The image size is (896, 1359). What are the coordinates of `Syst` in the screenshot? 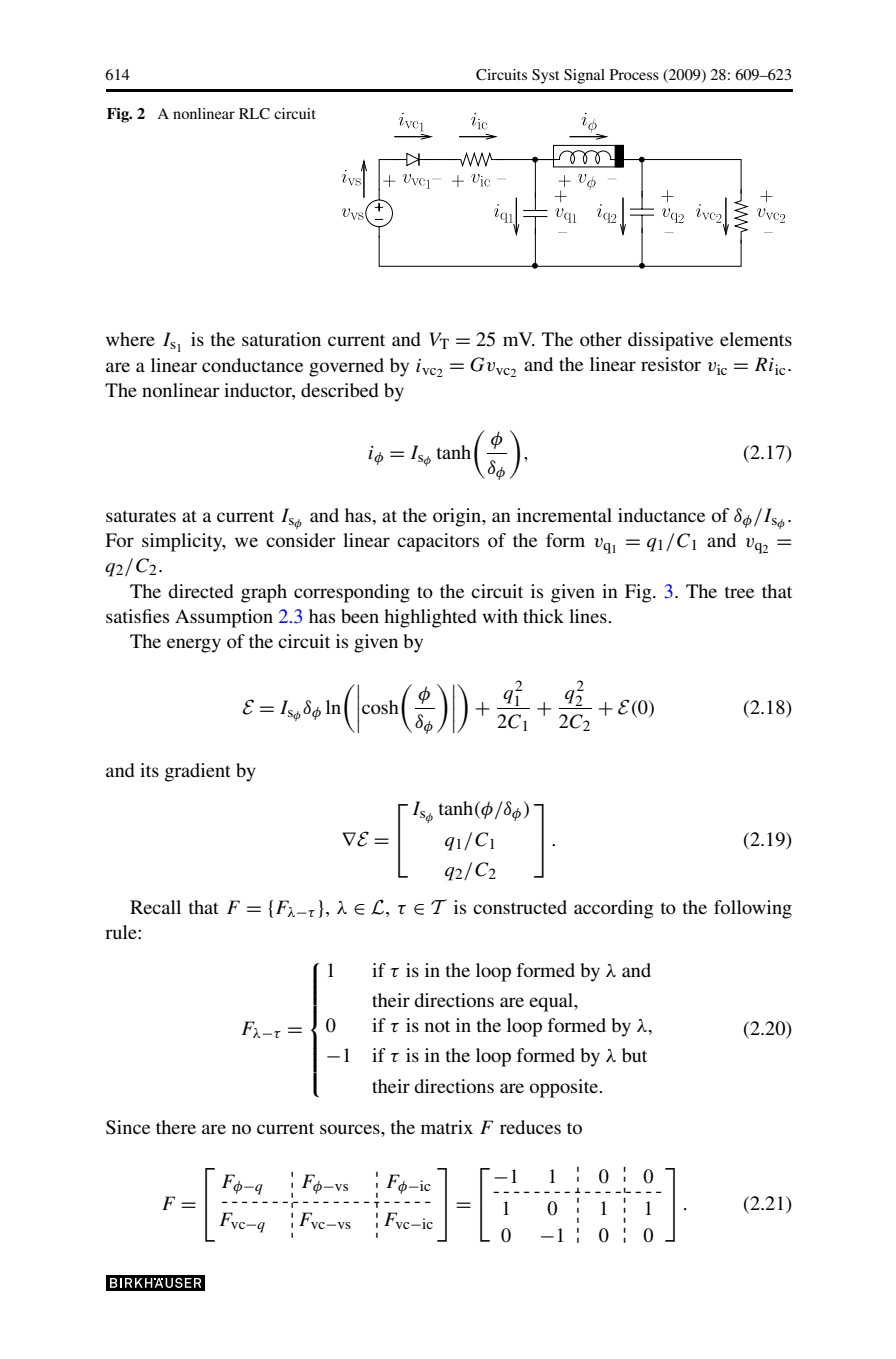 It's located at (545, 76).
